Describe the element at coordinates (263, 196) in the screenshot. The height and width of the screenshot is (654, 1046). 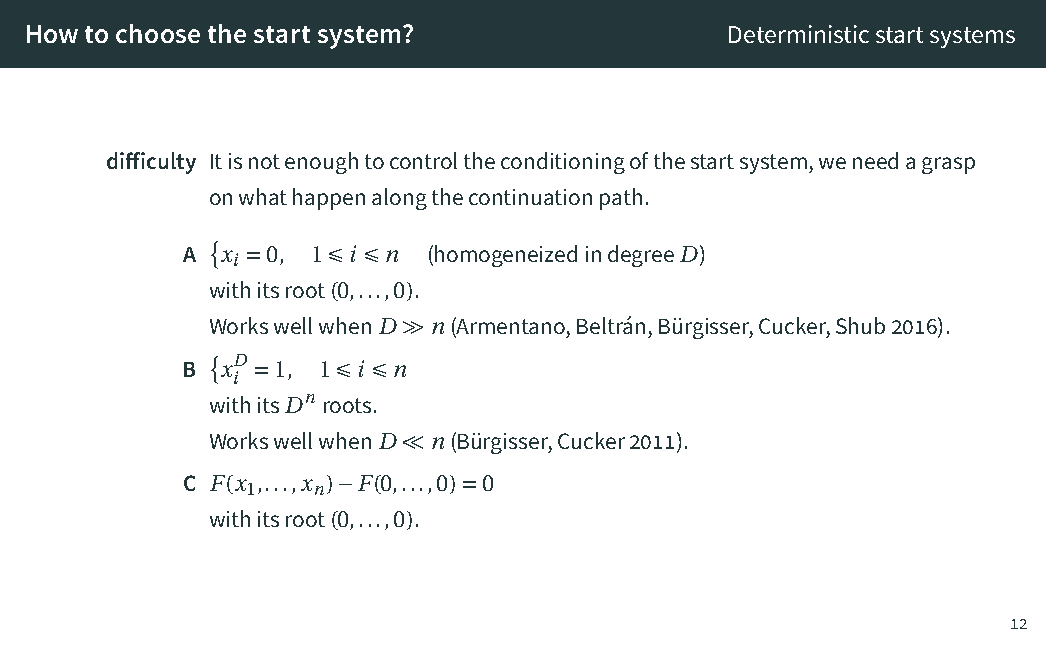
I see `what` at that location.
